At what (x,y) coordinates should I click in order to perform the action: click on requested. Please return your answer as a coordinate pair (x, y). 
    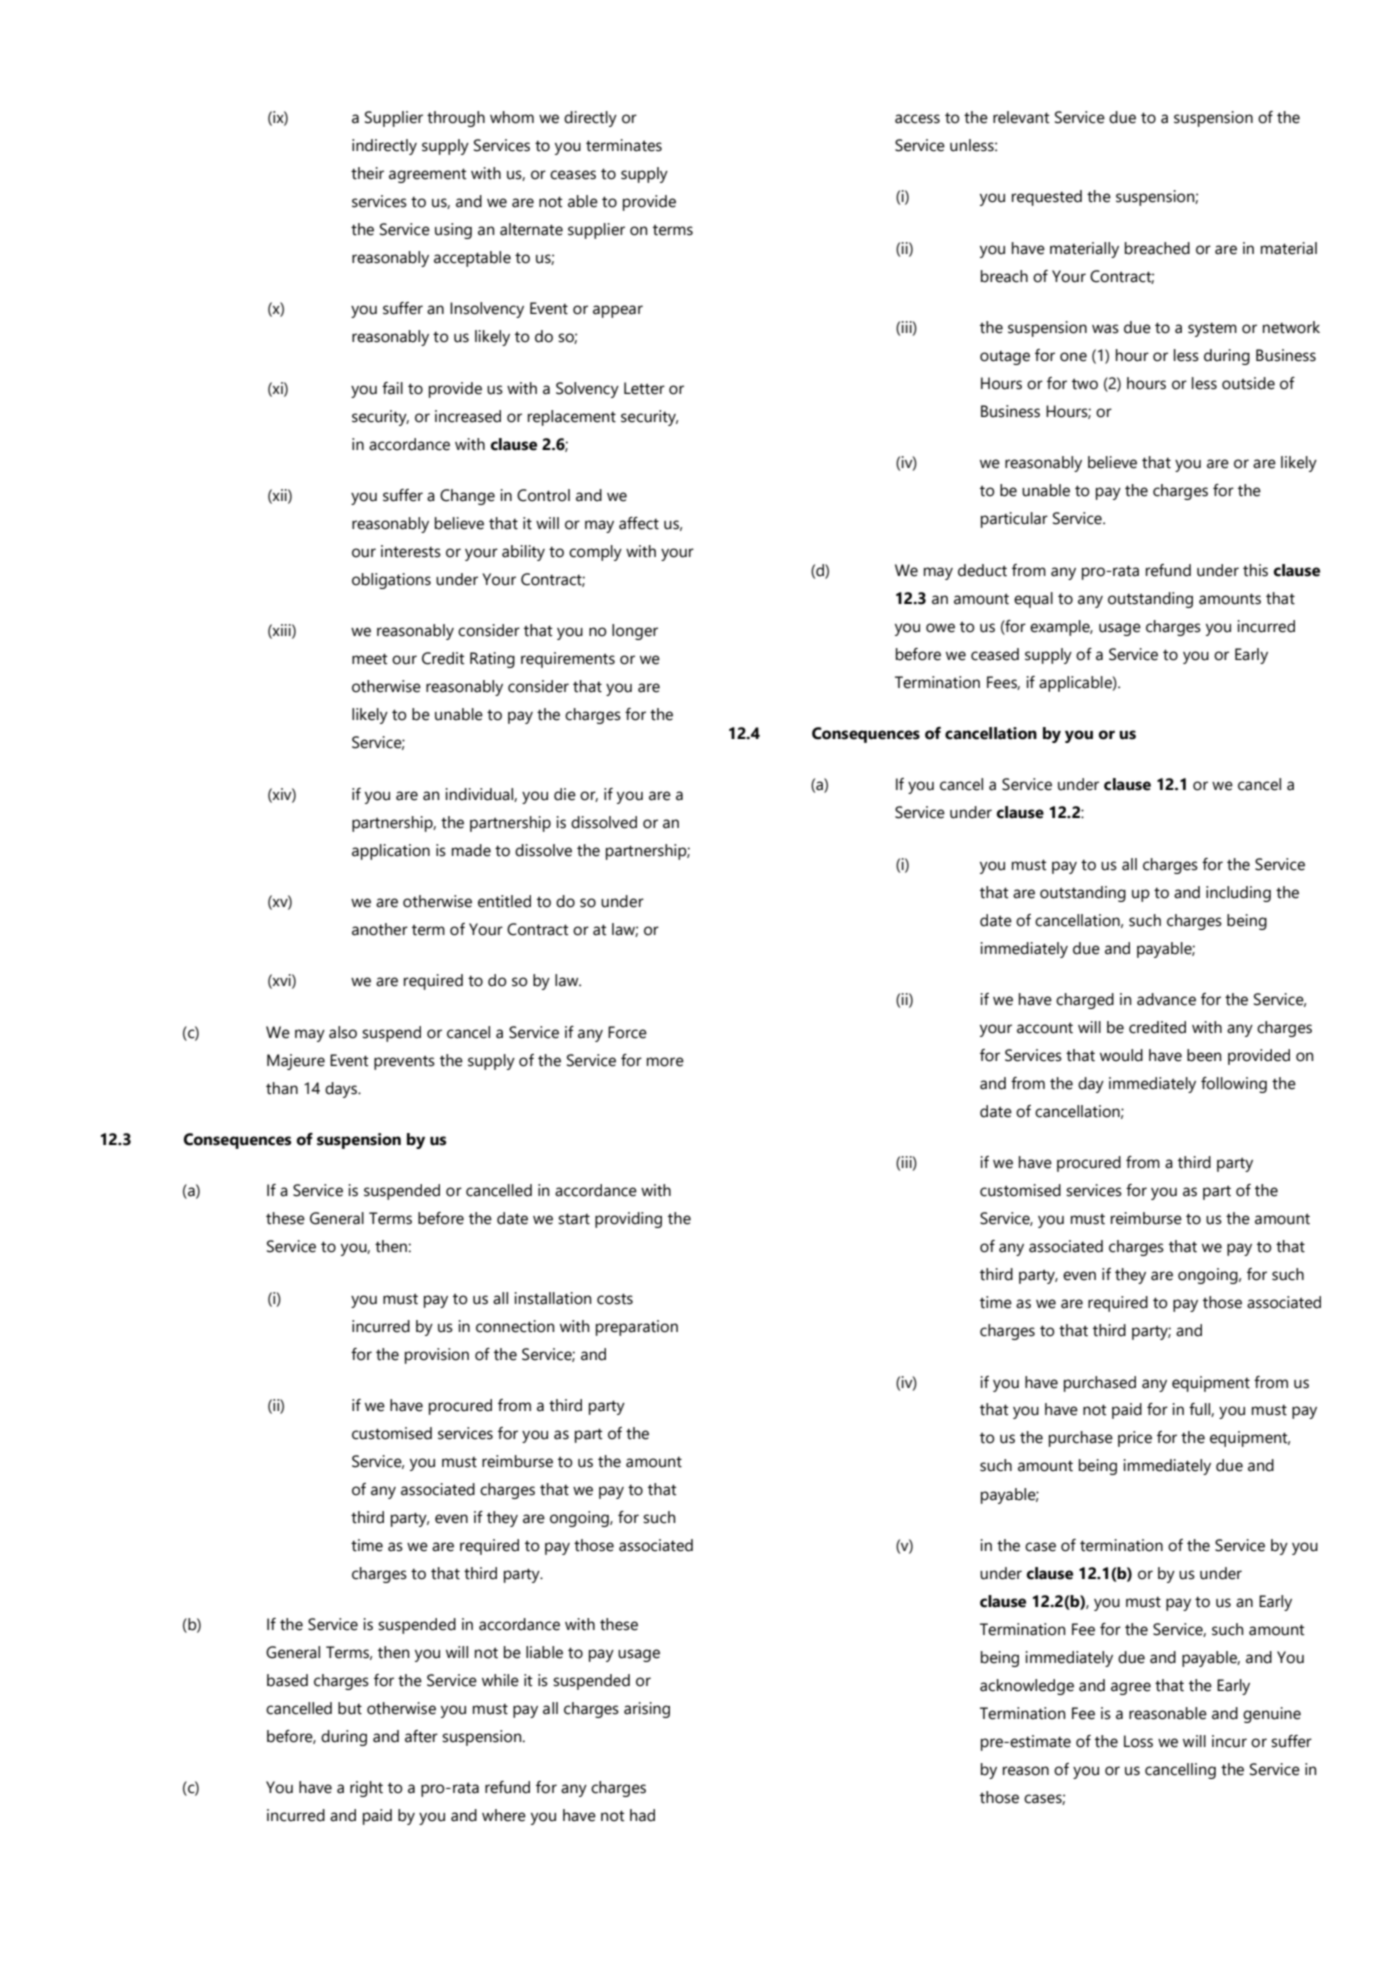
    Looking at the image, I should click on (1047, 198).
